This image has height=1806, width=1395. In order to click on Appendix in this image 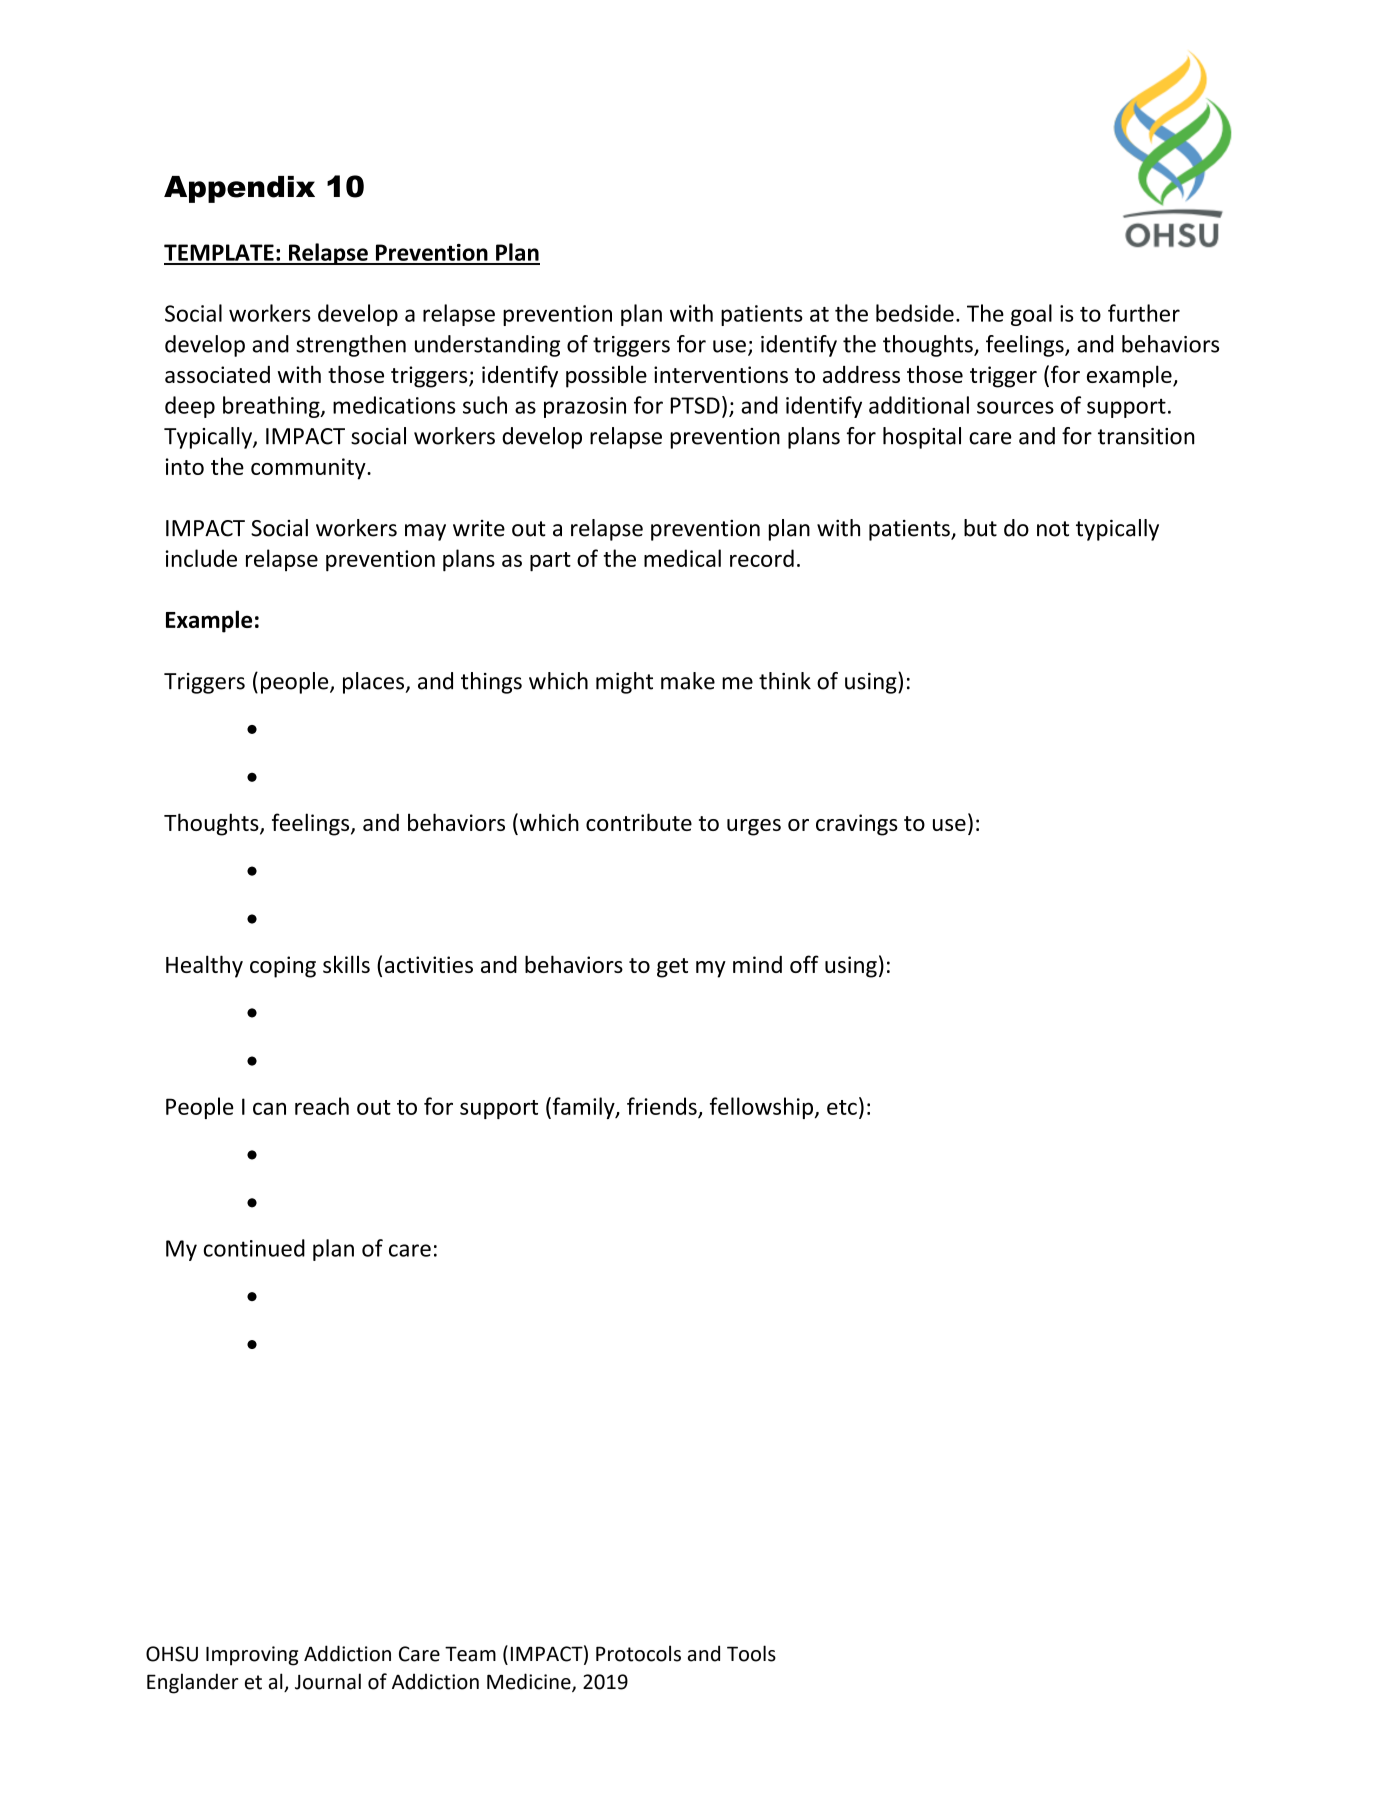, I will do `click(239, 189)`.
